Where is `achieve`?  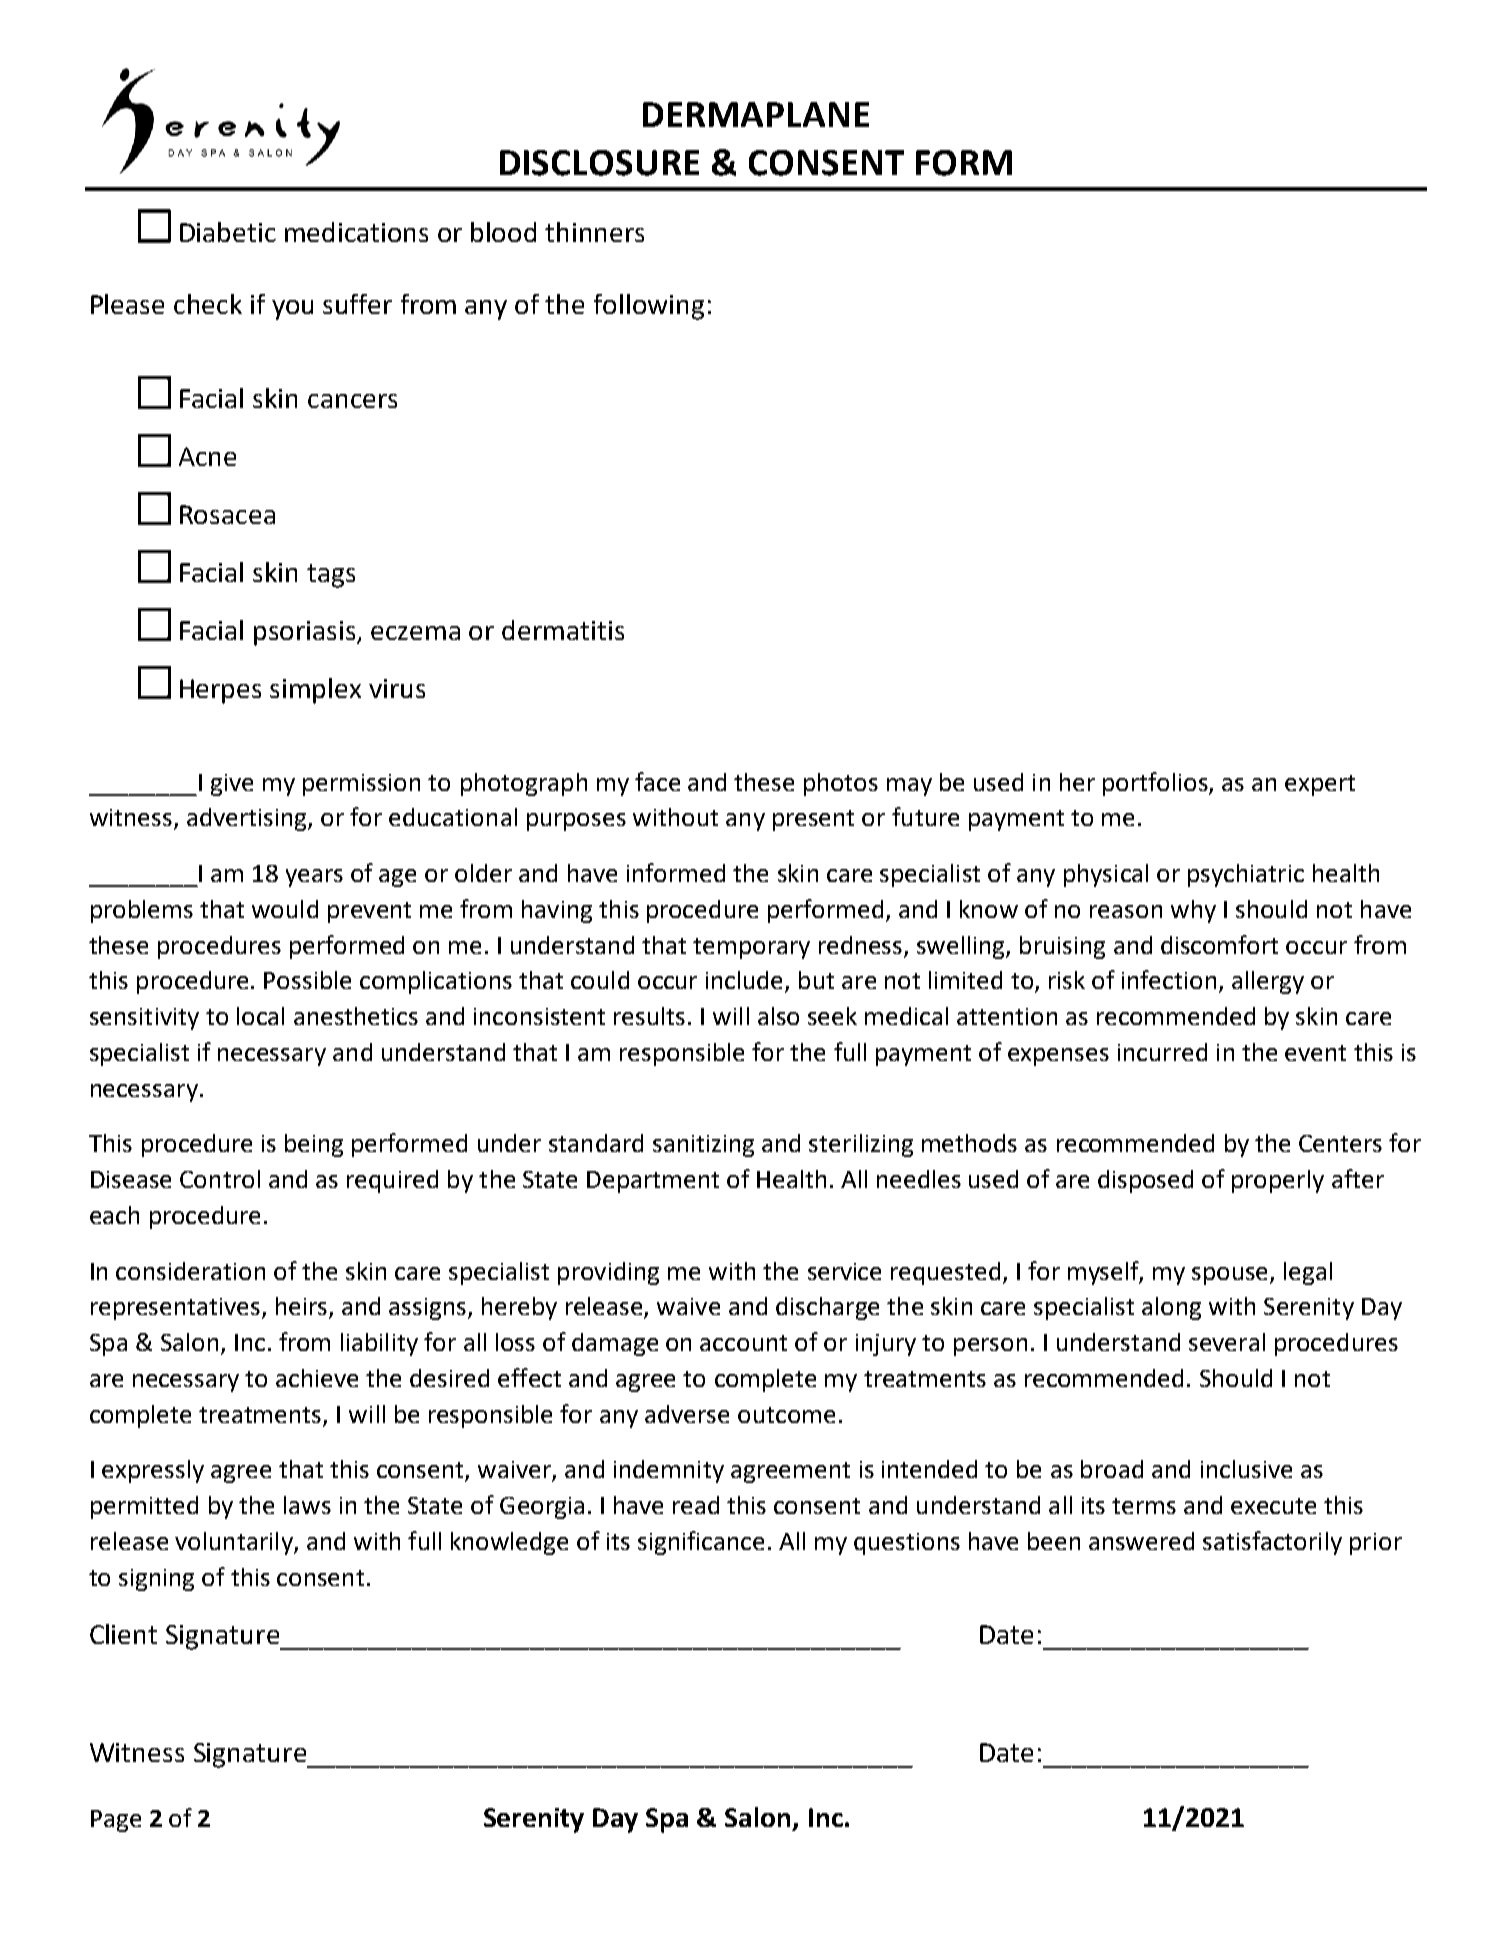 achieve is located at coordinates (317, 1378).
